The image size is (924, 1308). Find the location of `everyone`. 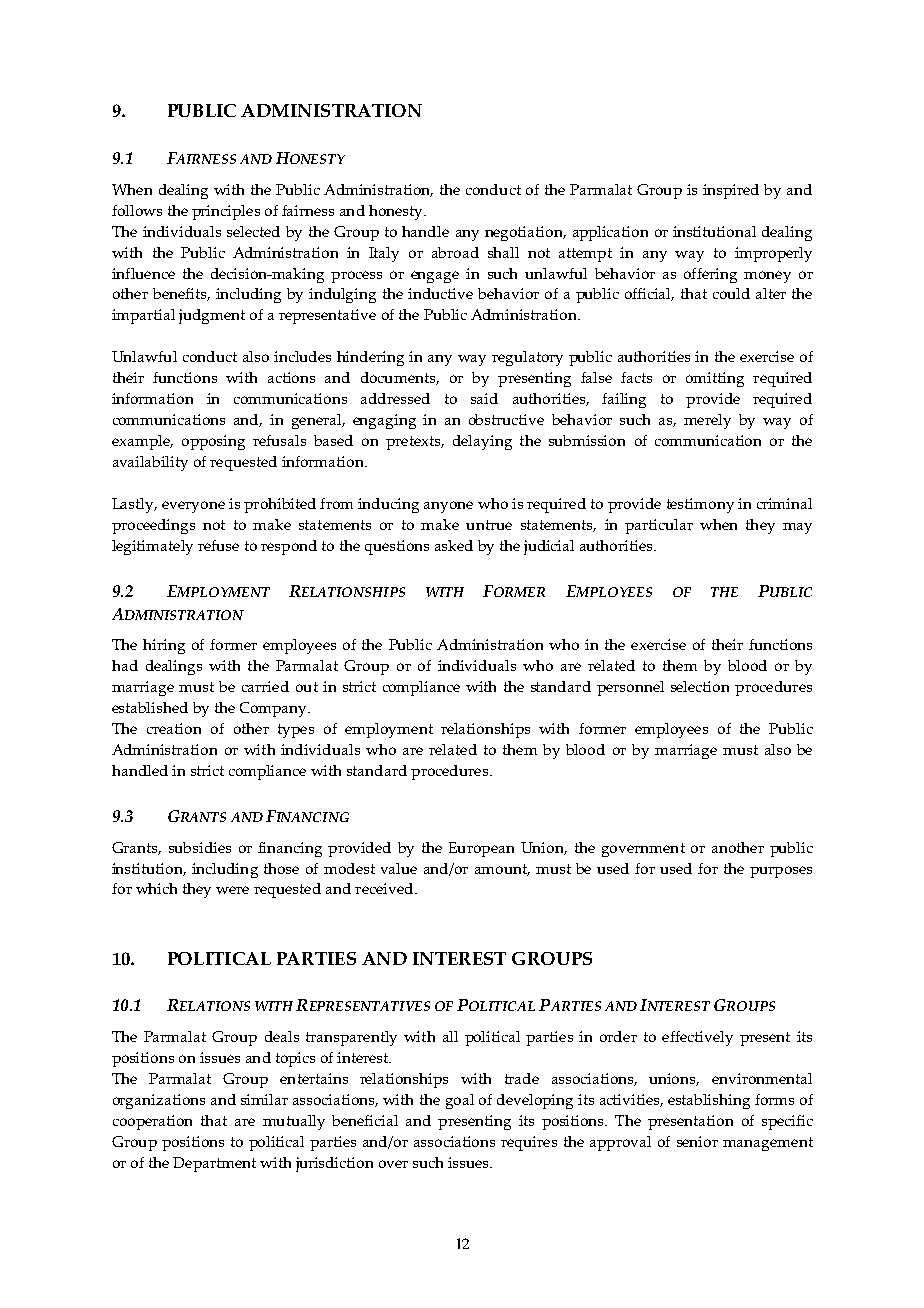

everyone is located at coordinates (193, 507).
